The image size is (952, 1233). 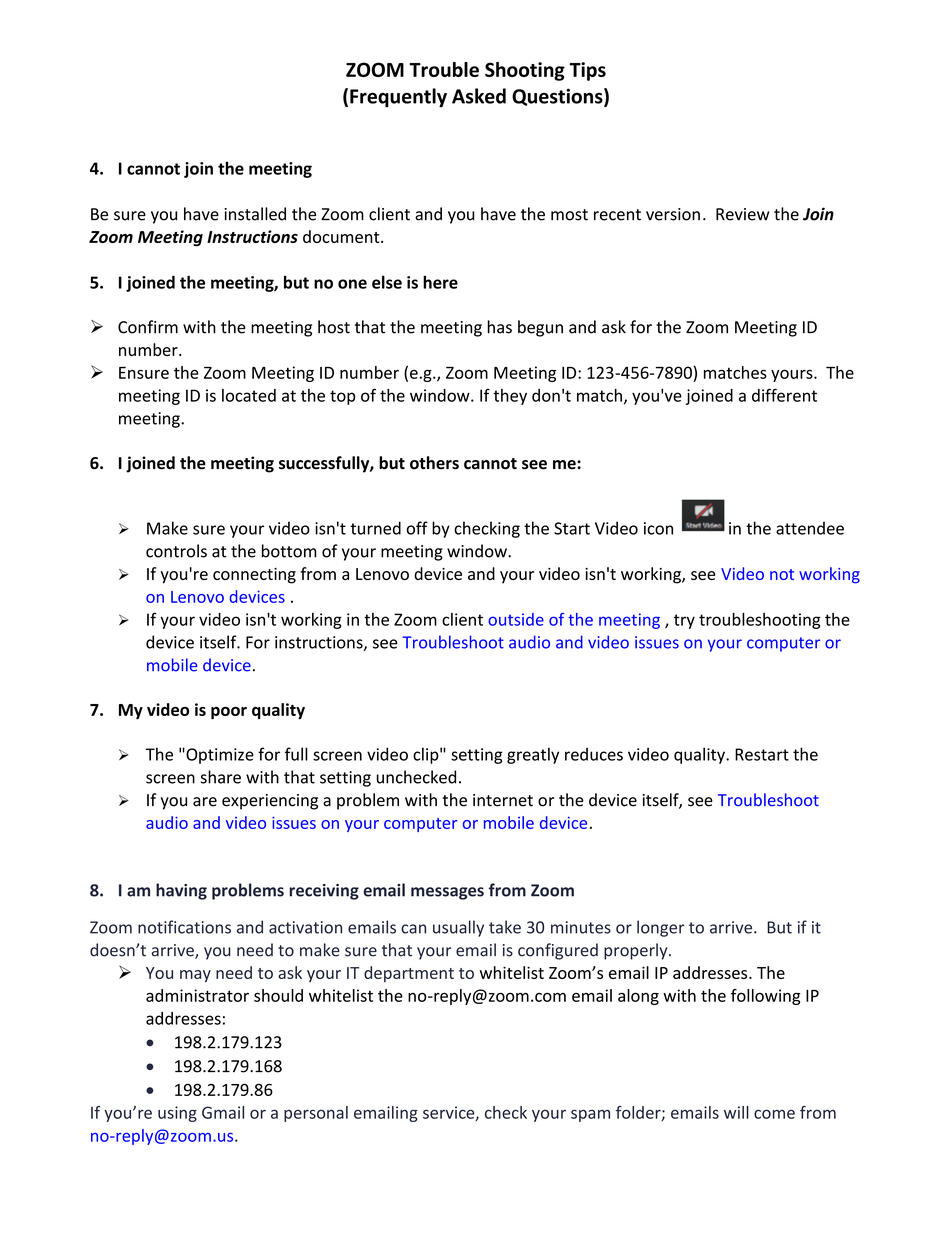 What do you see at coordinates (684, 621) in the image?
I see `try` at bounding box center [684, 621].
